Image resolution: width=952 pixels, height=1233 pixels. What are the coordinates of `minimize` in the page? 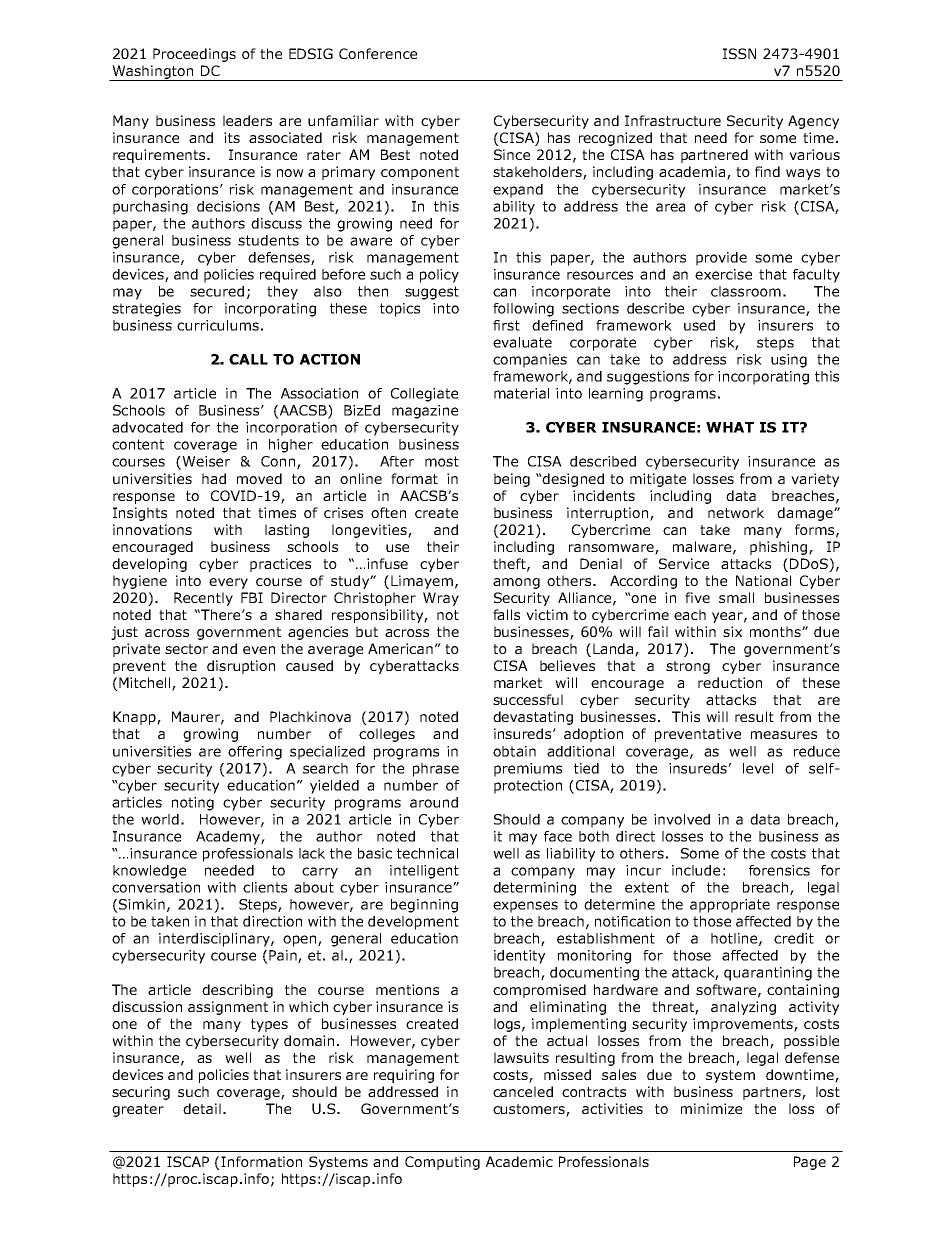 It's located at (711, 1108).
